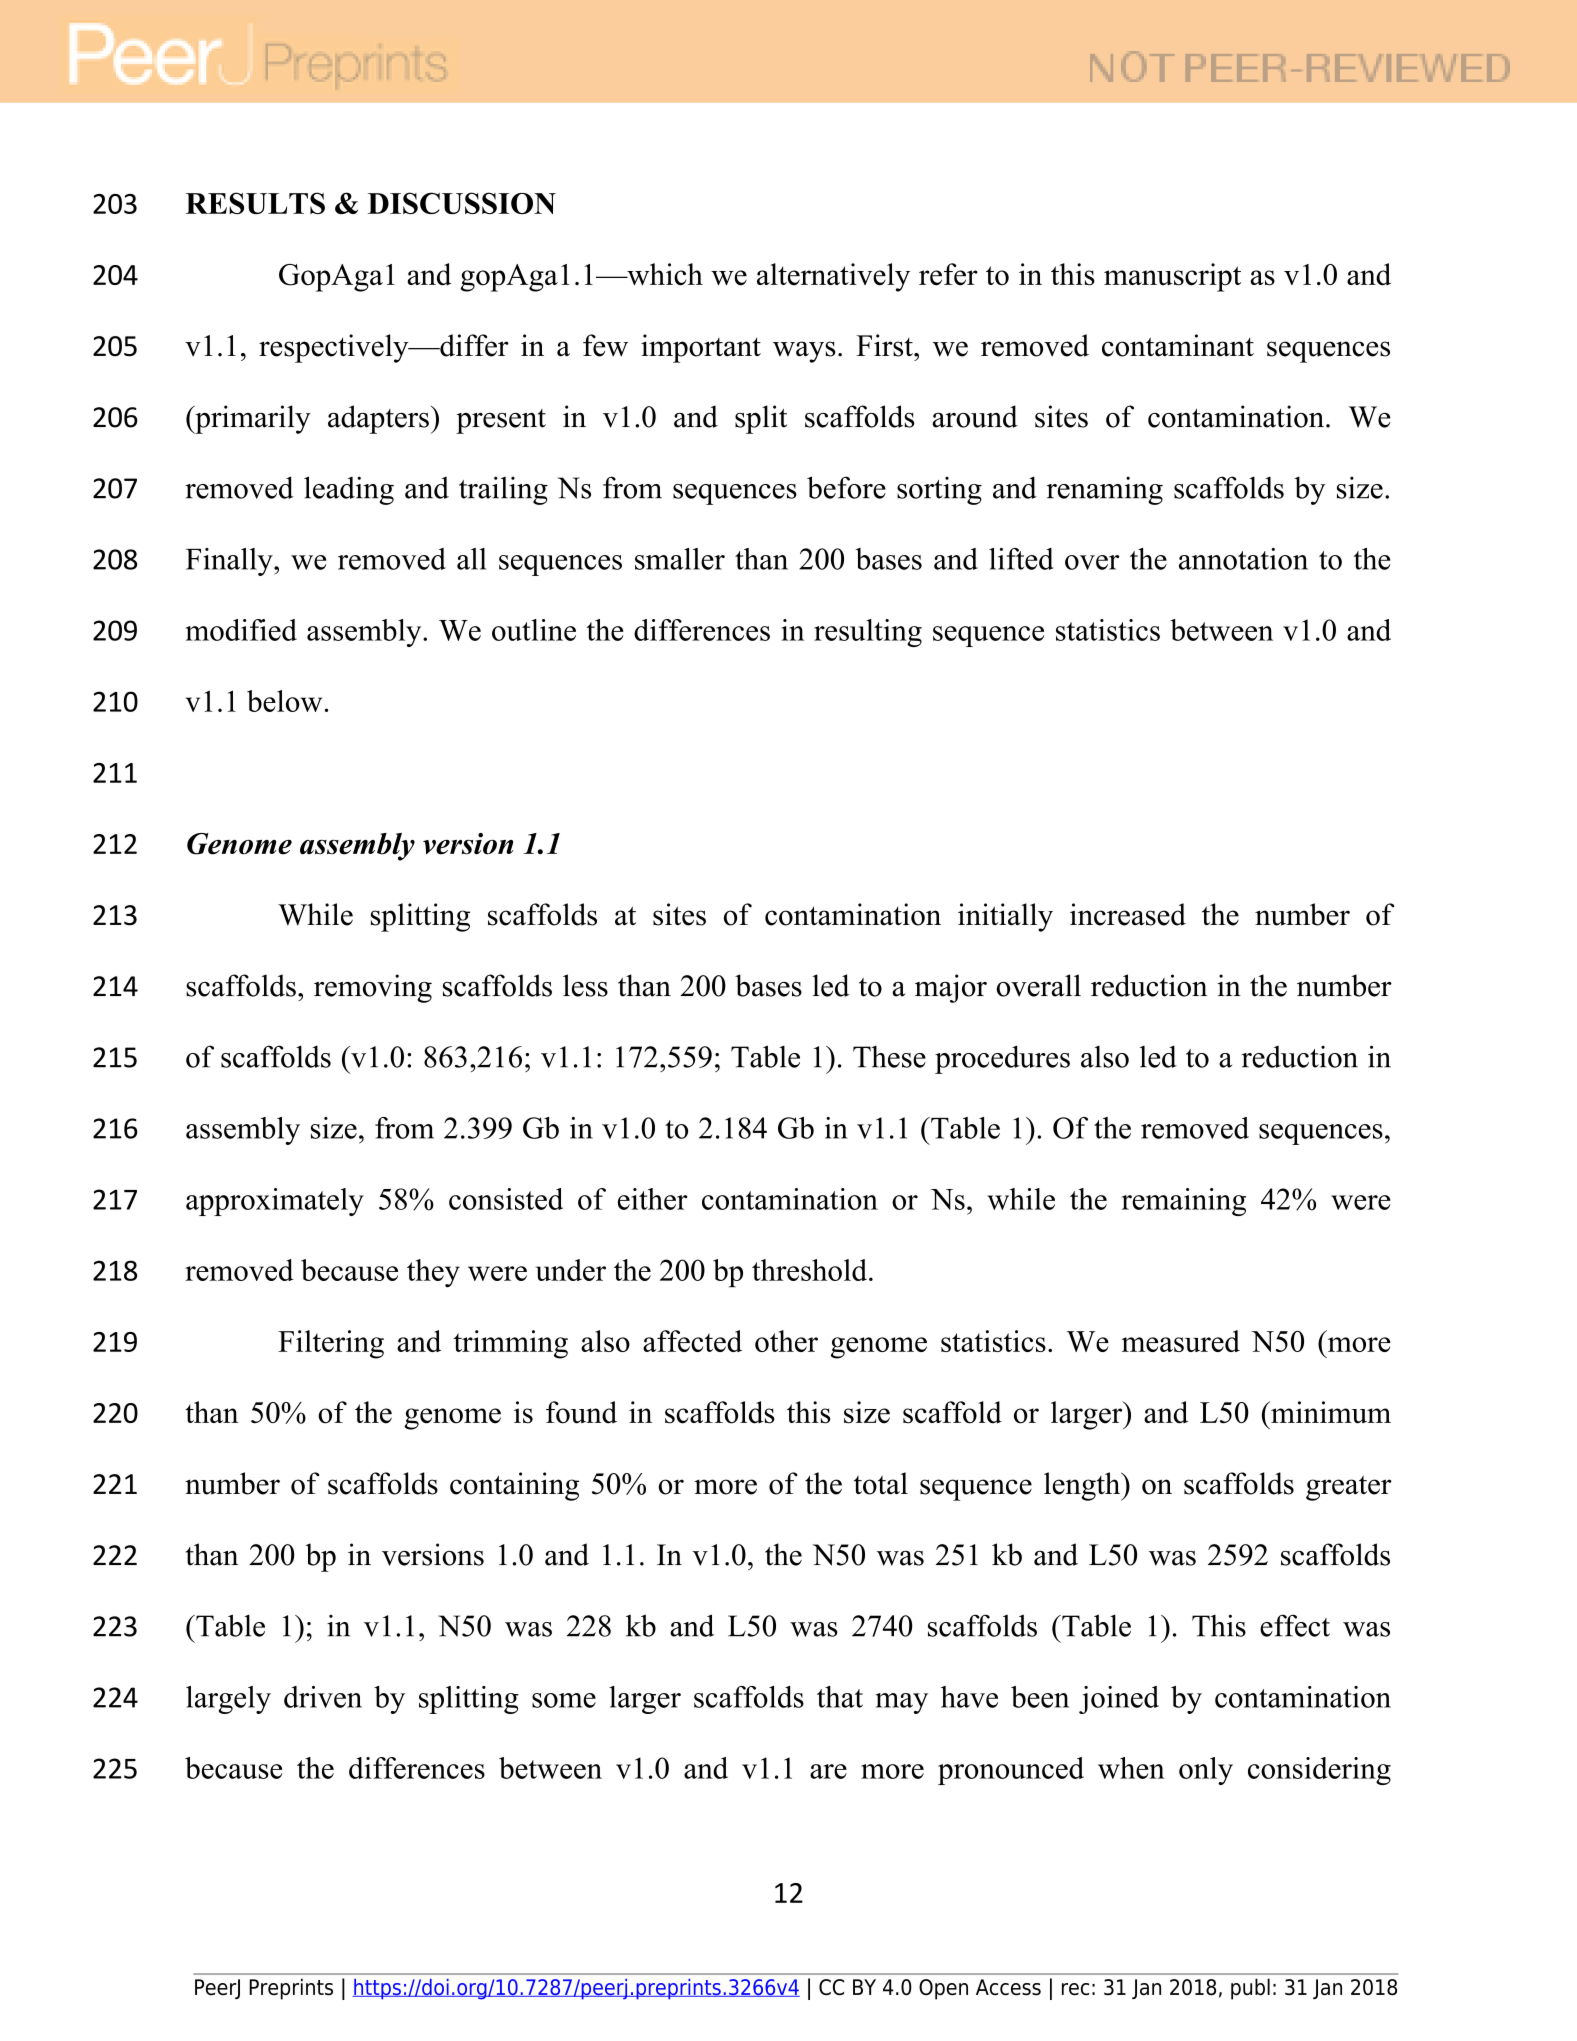 Image resolution: width=1577 pixels, height=2041 pixels. I want to click on Open, so click(943, 1989).
